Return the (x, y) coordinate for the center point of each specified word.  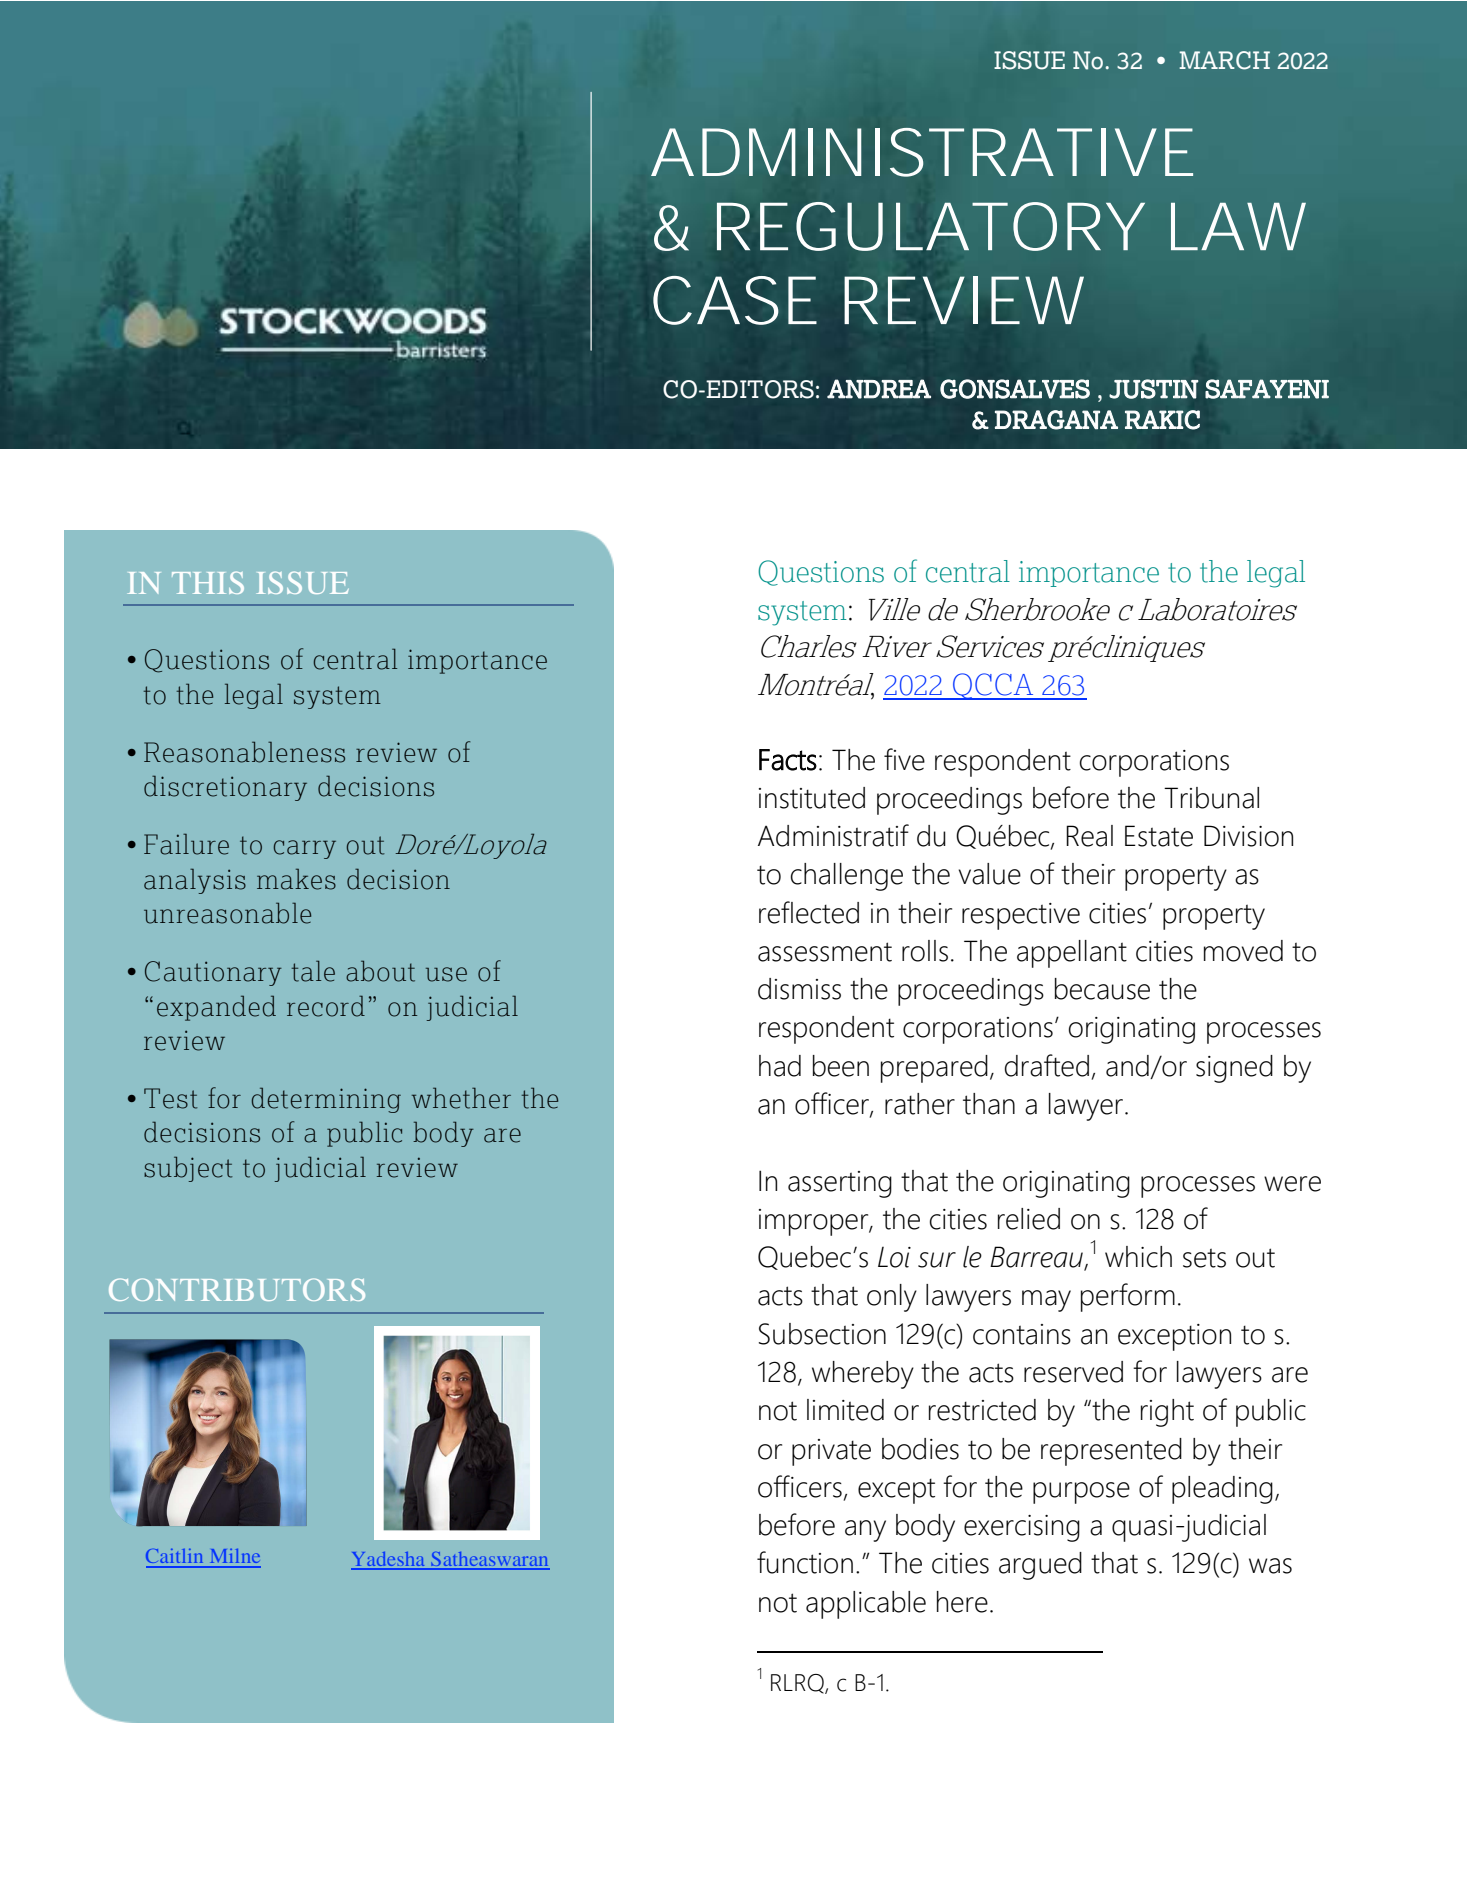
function (805, 1562)
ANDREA (879, 389)
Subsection (822, 1334)
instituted (812, 798)
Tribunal (1211, 798)
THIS (208, 582)
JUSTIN (1153, 389)
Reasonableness (244, 752)
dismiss (799, 989)
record (326, 1006)
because (1102, 989)
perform (1128, 1297)
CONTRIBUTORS (237, 1289)
